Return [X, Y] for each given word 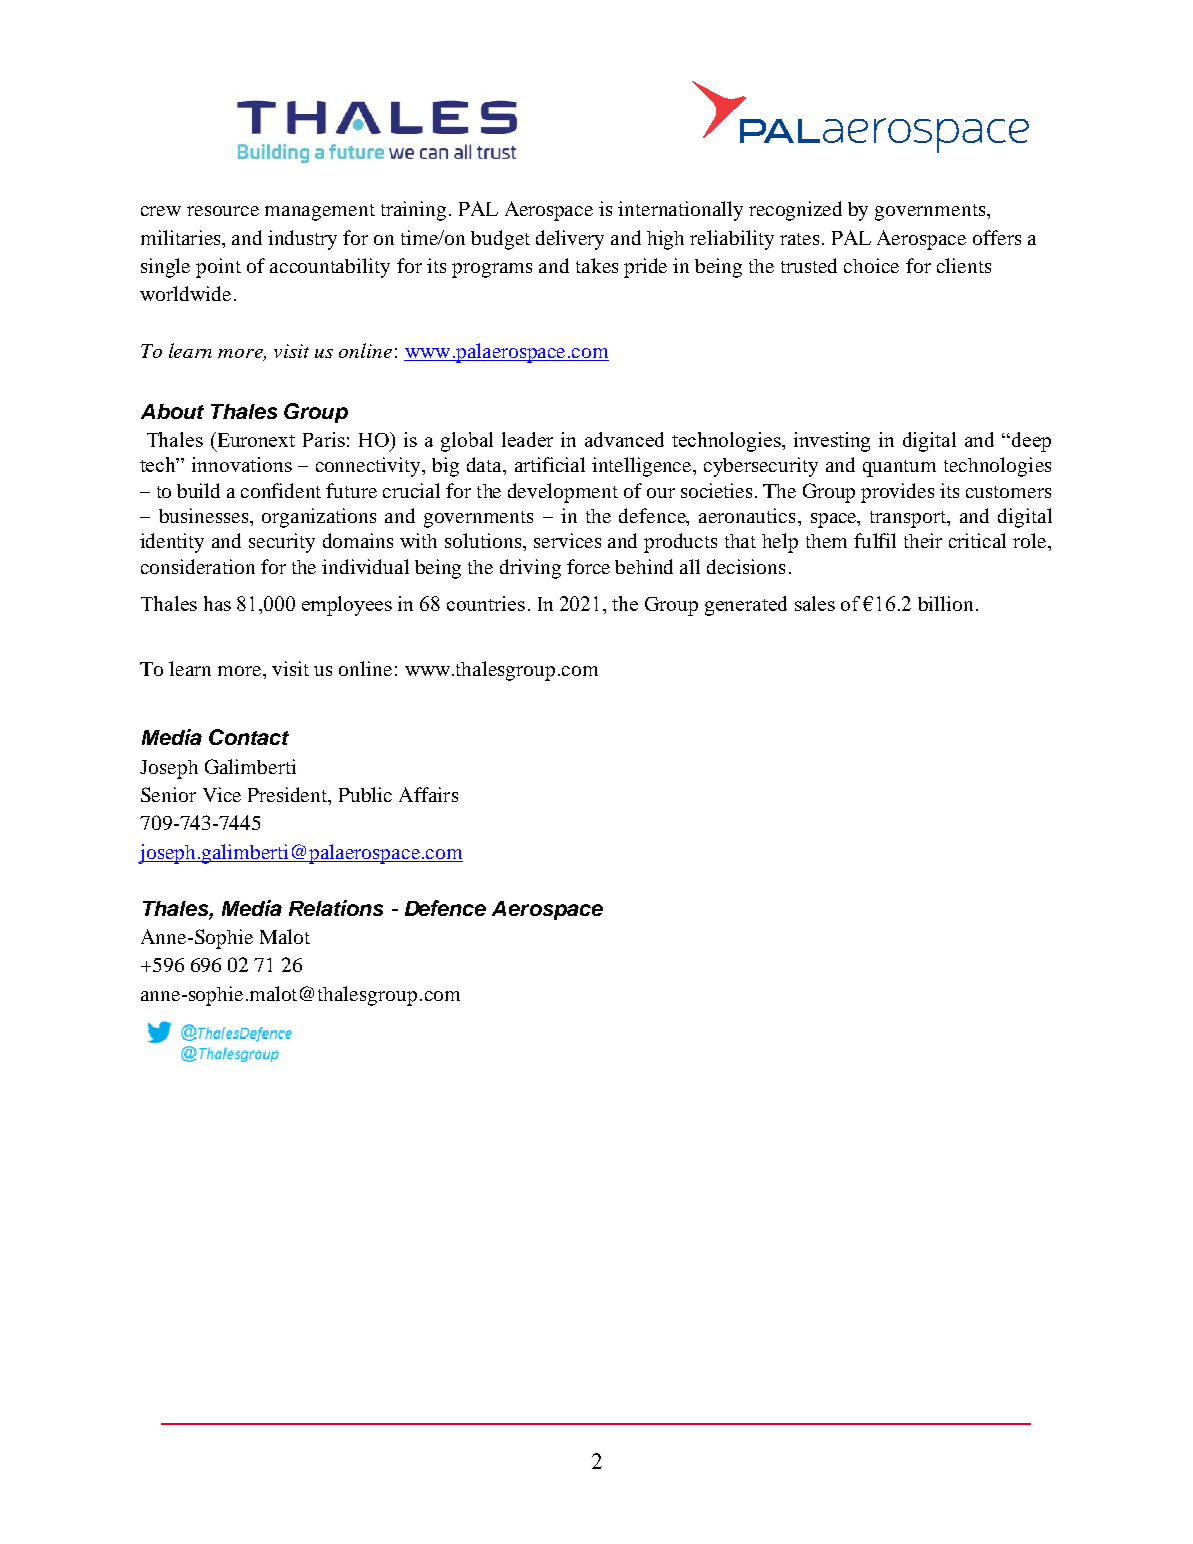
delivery [570, 240]
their [923, 540]
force [588, 566]
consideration [198, 566]
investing [832, 442]
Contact [249, 737]
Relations [336, 908]
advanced [624, 439]
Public [365, 794]
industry [302, 240]
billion [945, 603]
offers [997, 237]
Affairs [428, 794]
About [172, 411]
